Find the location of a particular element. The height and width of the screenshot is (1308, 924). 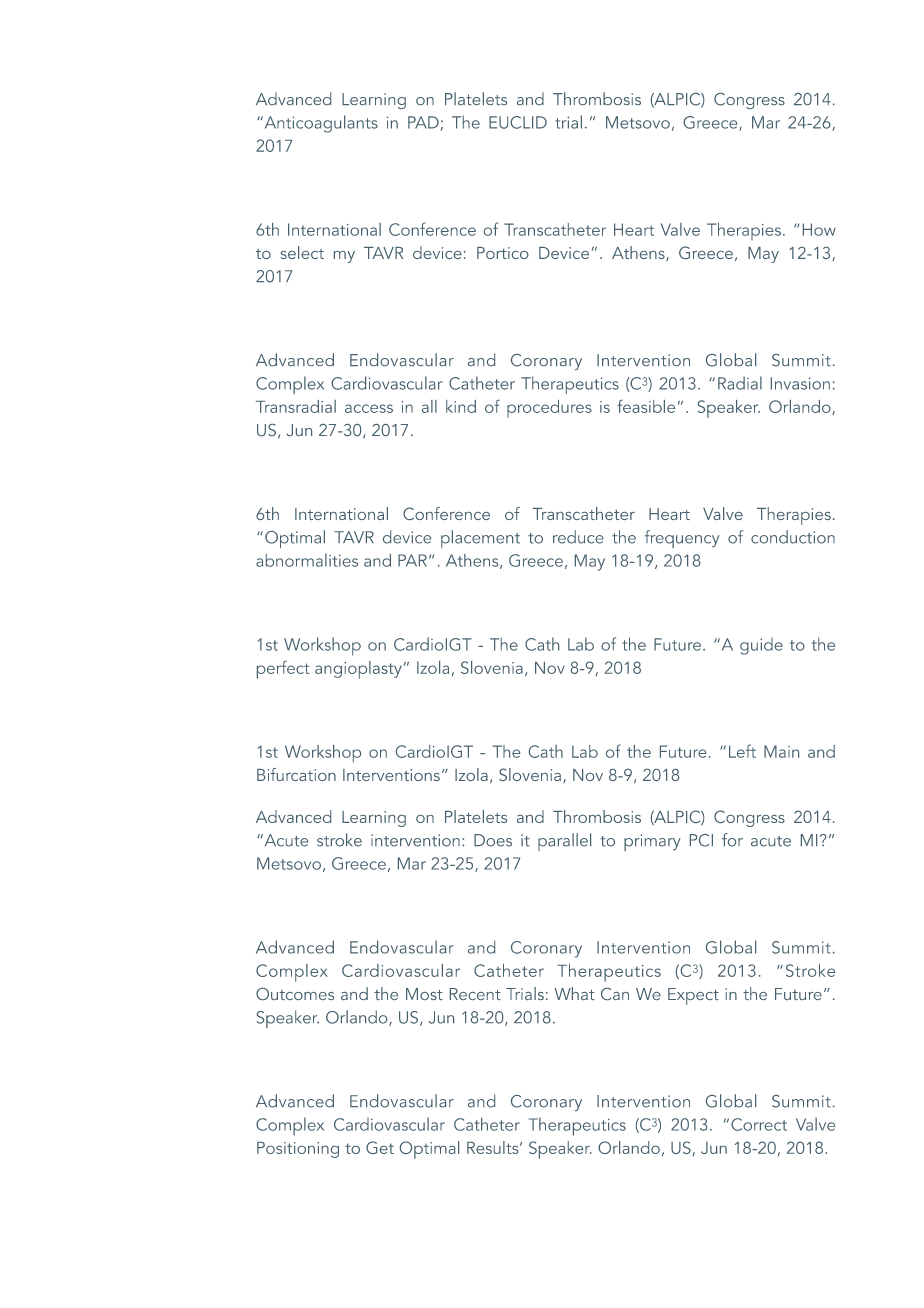

Correct is located at coordinates (759, 1124).
